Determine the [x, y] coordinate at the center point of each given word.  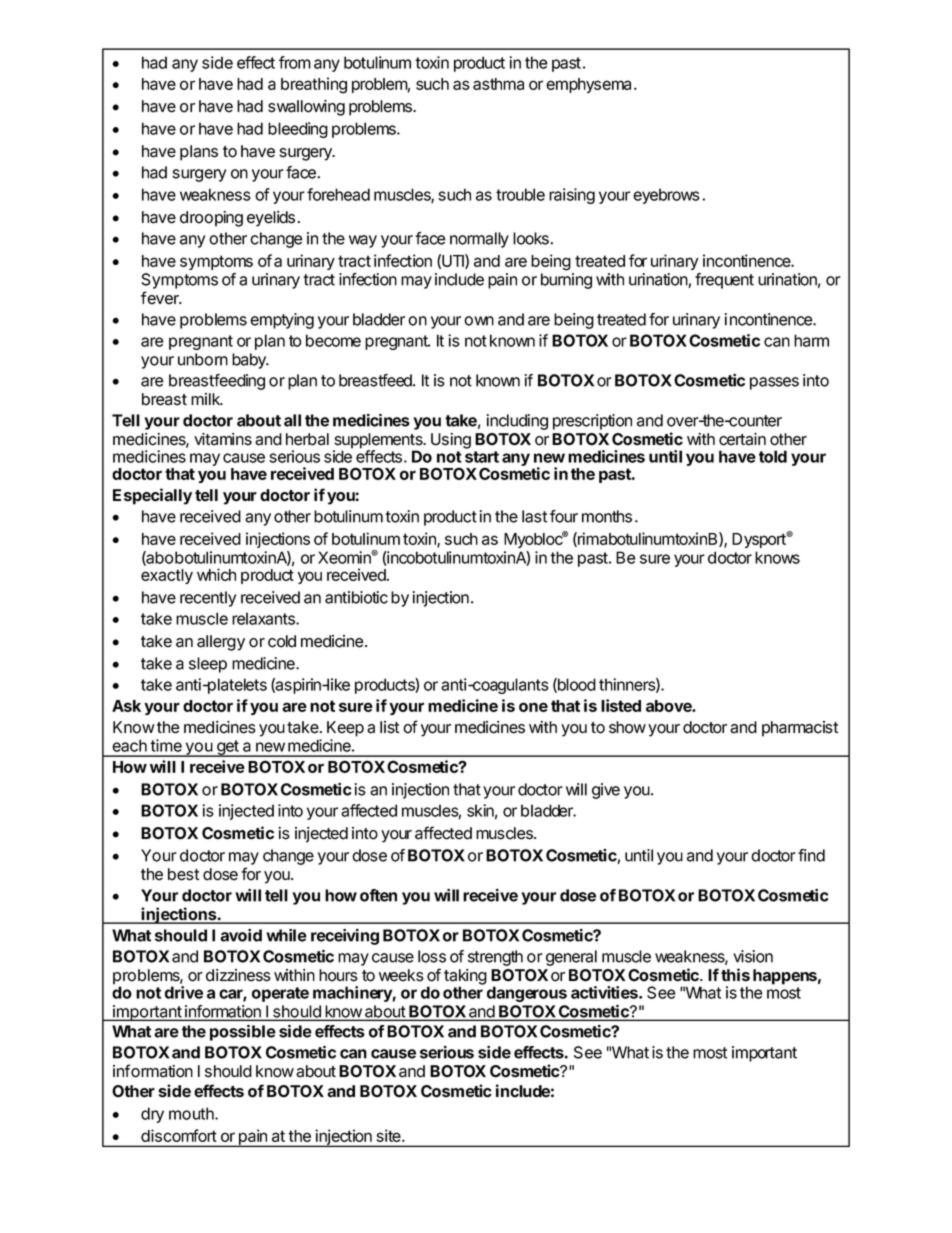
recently [208, 599]
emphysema [588, 85]
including [517, 422]
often [378, 895]
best [183, 874]
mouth [192, 1113]
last [534, 516]
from [295, 62]
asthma [498, 84]
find [811, 855]
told [773, 456]
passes [774, 383]
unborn [203, 359]
